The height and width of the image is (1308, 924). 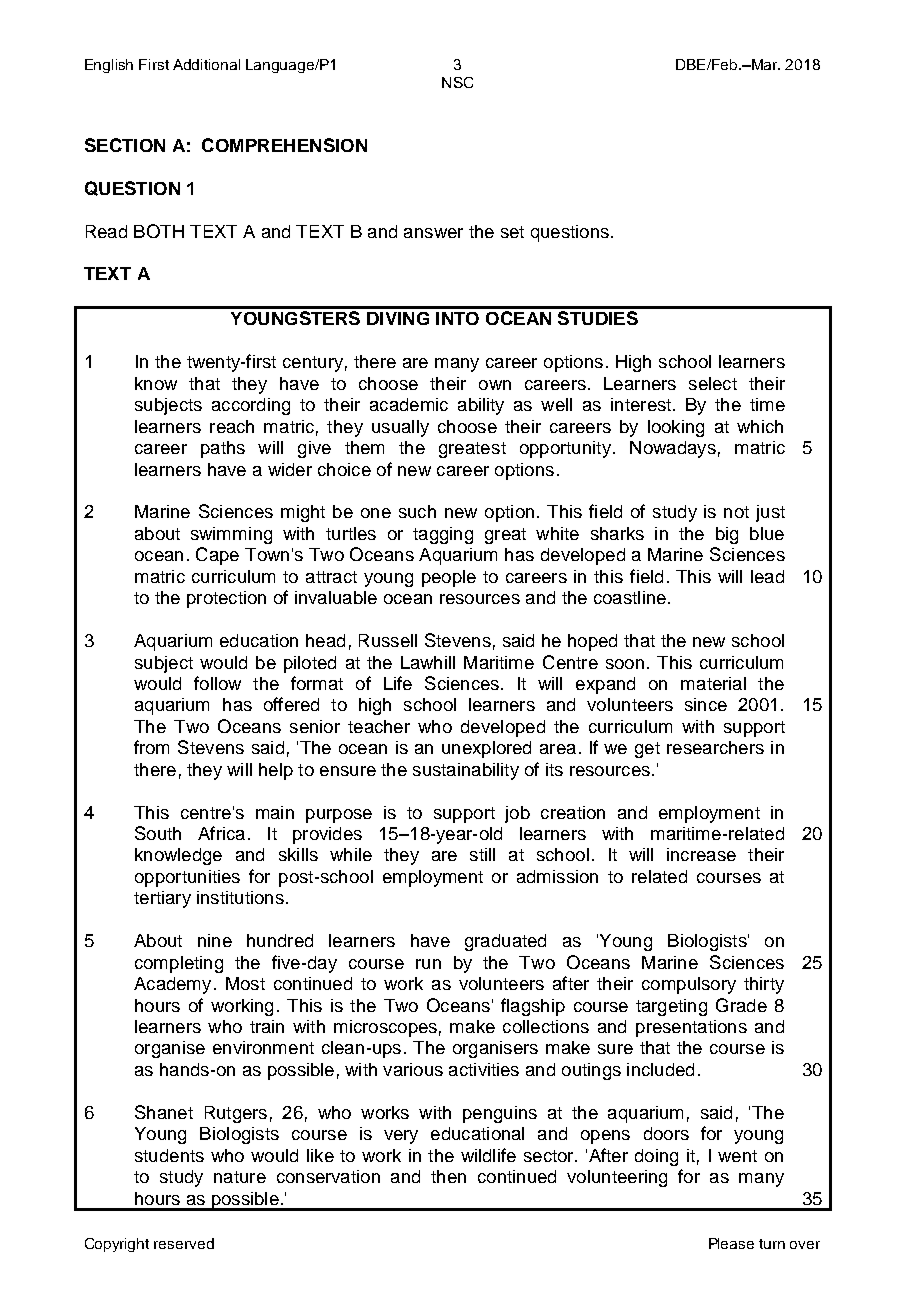 I want to click on NSC, so click(x=457, y=82).
